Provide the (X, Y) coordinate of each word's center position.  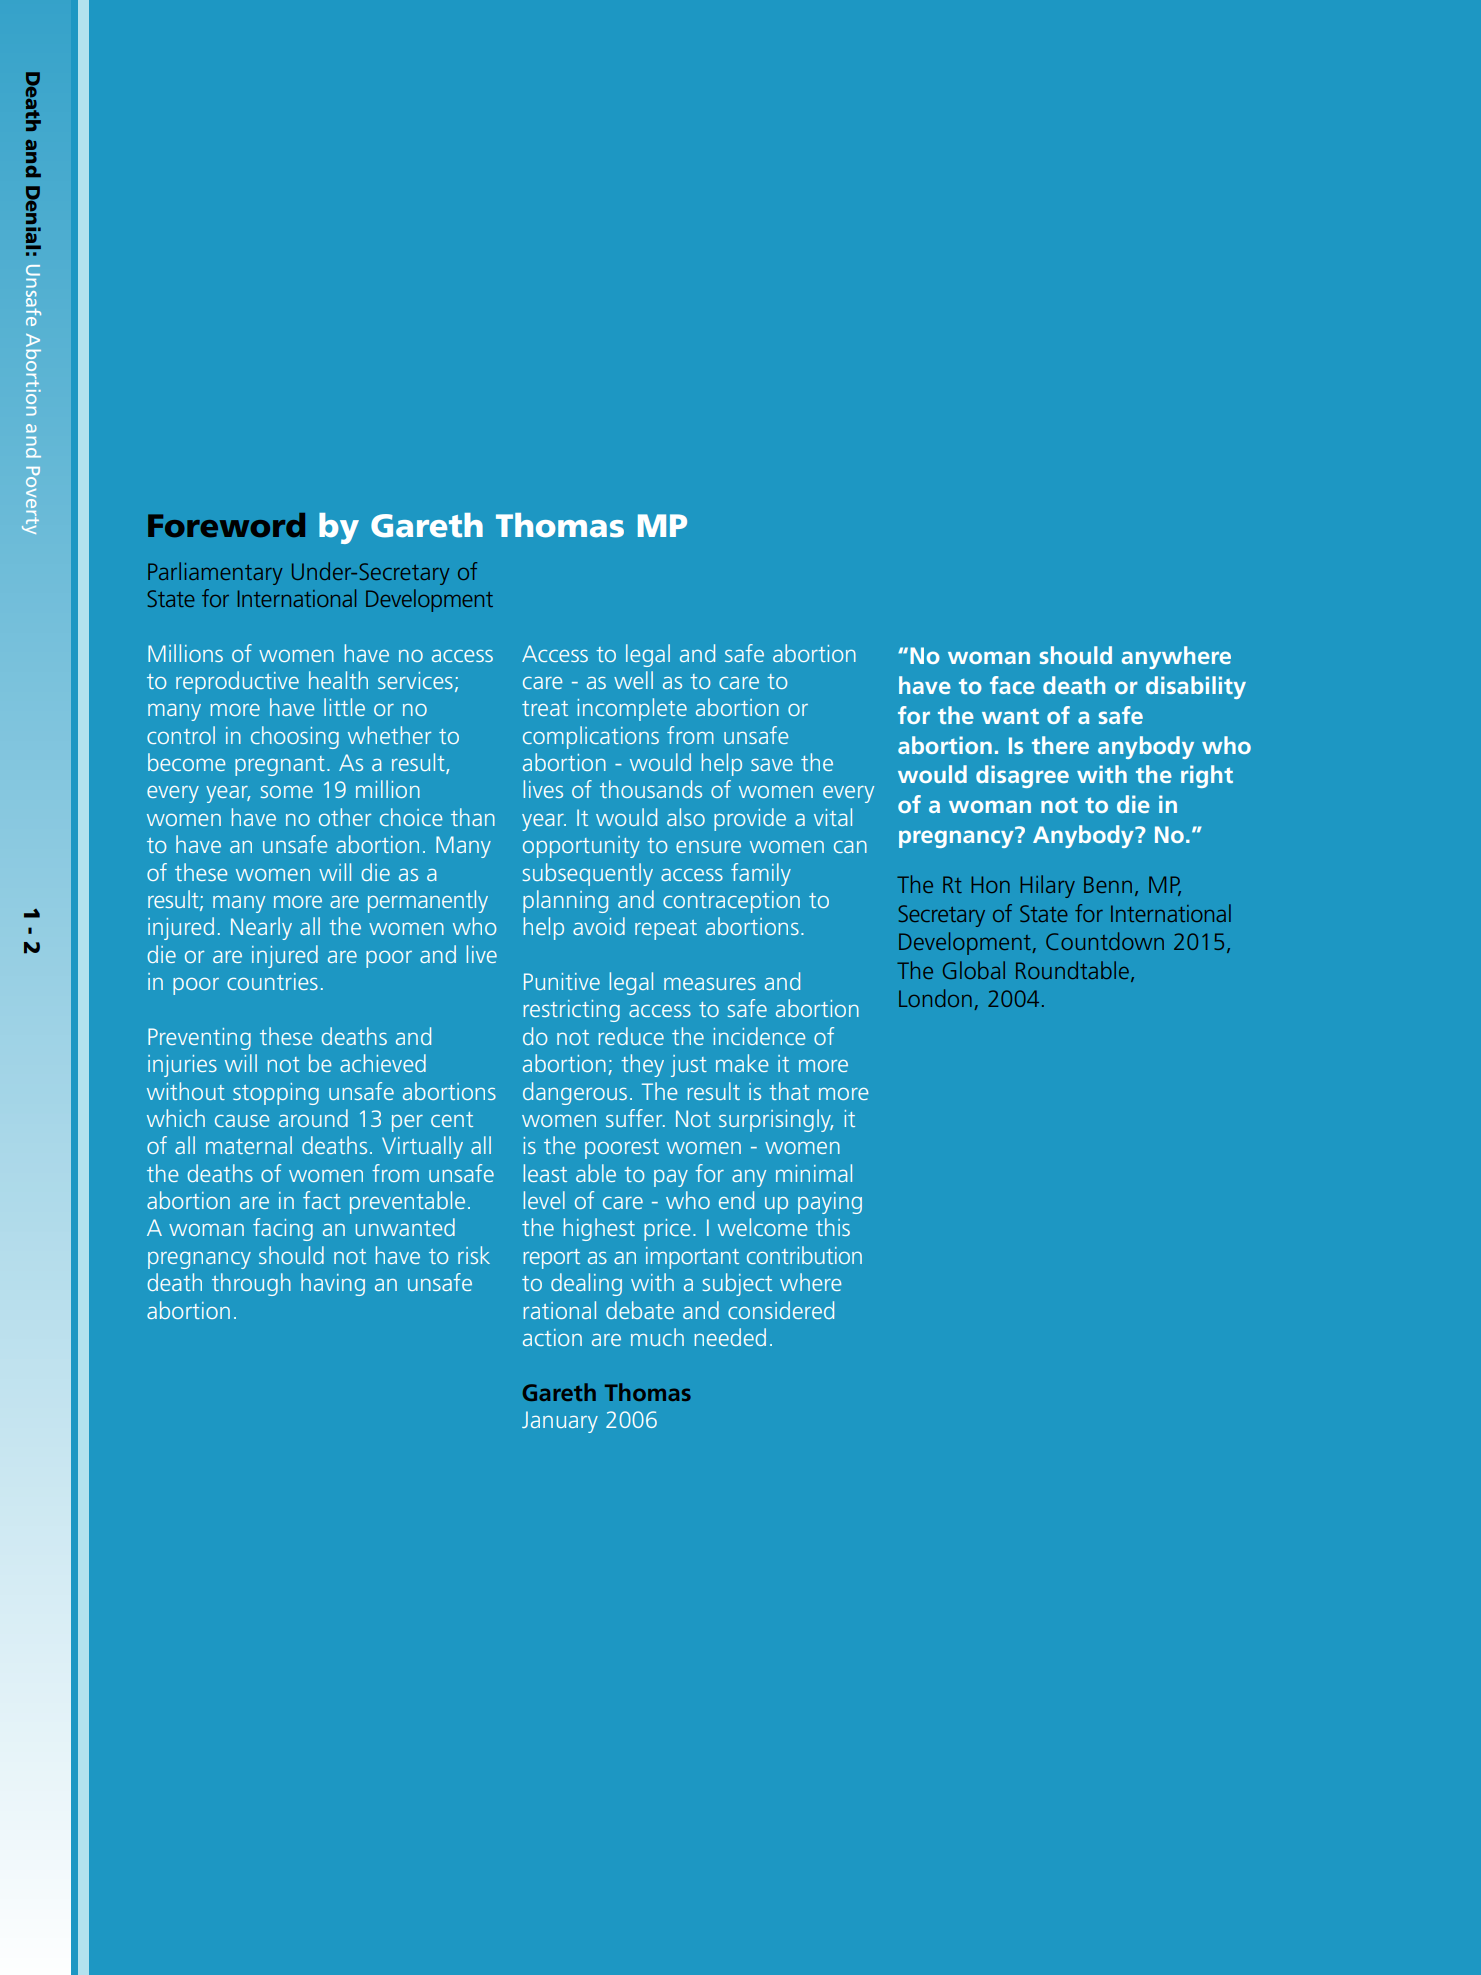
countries (272, 981)
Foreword (226, 525)
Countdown (1105, 941)
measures (710, 984)
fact (322, 1200)
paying (830, 1203)
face (1012, 685)
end (736, 1200)
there (1060, 745)
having (333, 1284)
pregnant (280, 766)
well (633, 680)
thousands (651, 789)
